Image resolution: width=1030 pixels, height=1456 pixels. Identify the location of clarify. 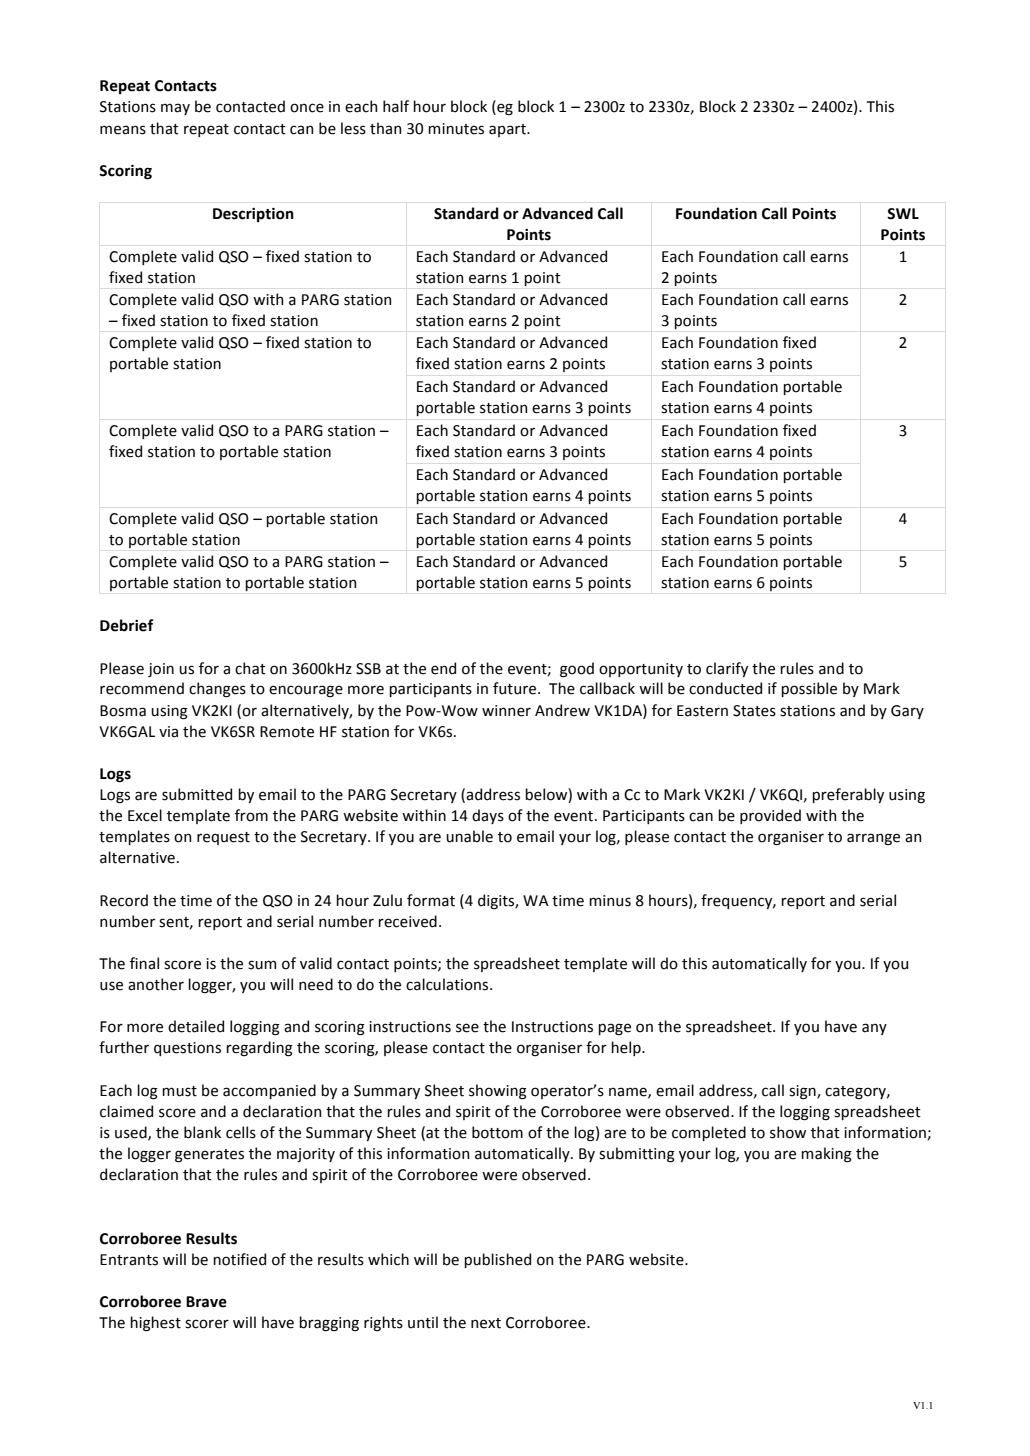
(727, 669).
